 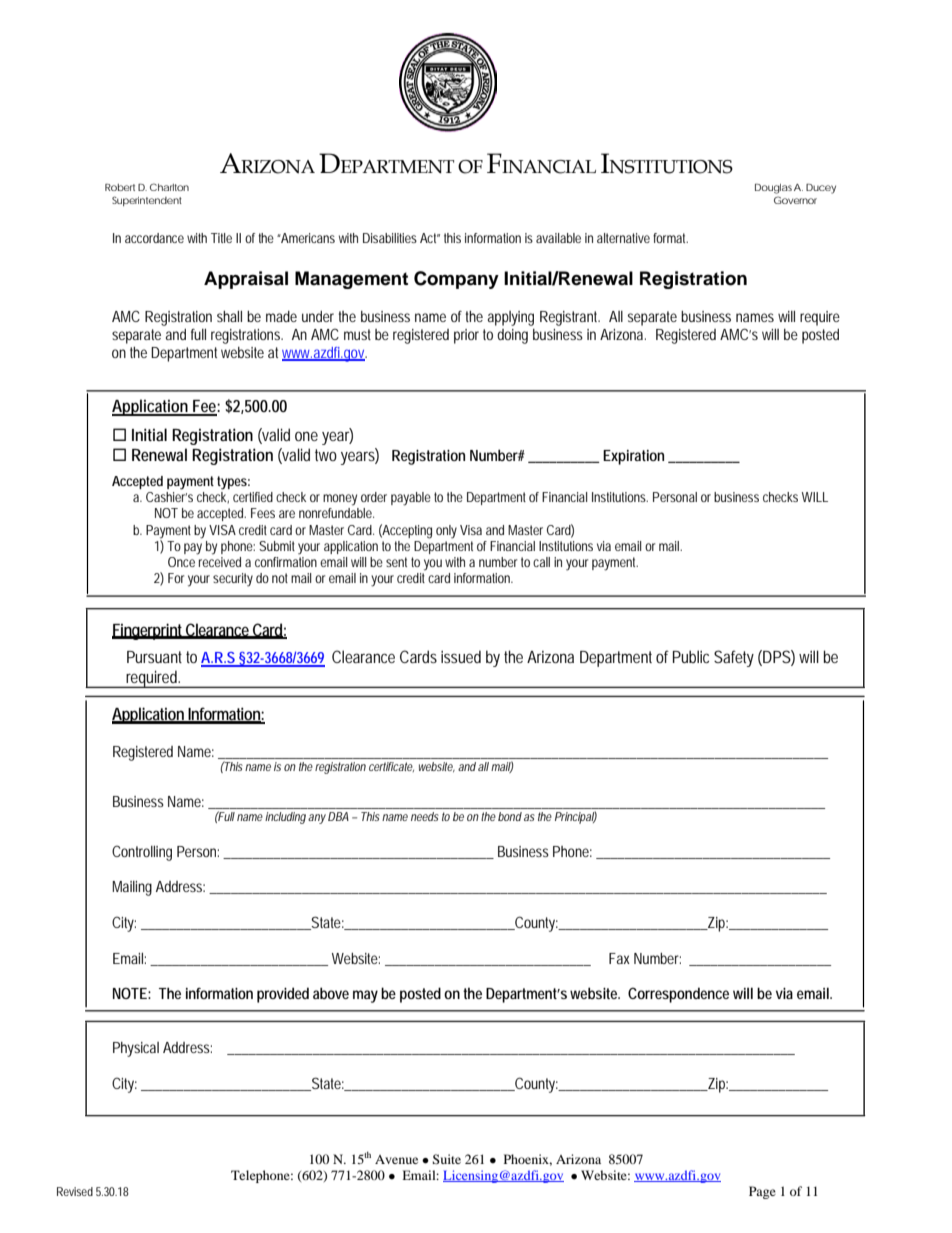 What do you see at coordinates (425, 816) in the screenshot?
I see `needs` at bounding box center [425, 816].
